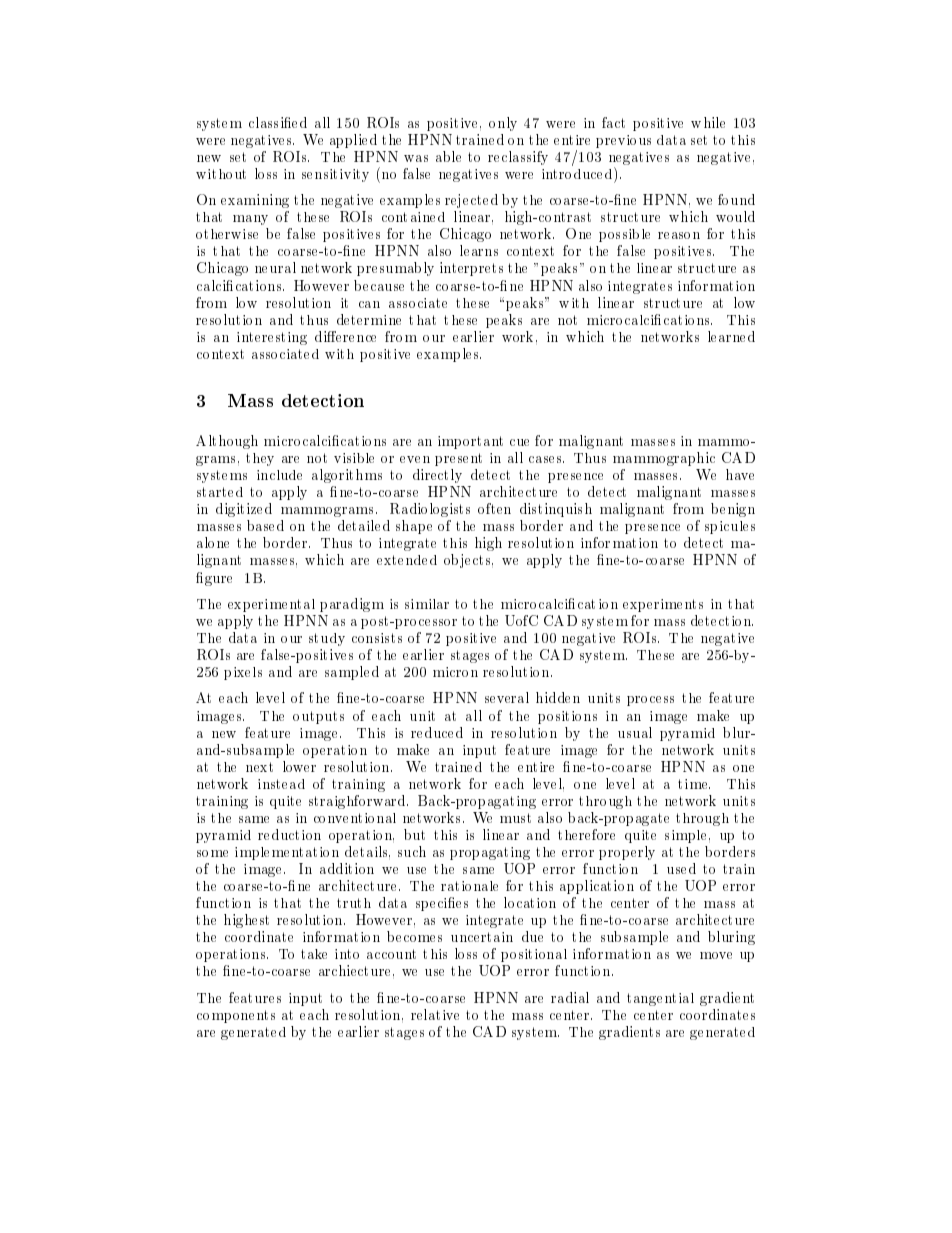  What do you see at coordinates (660, 999) in the page?
I see `tangential` at bounding box center [660, 999].
